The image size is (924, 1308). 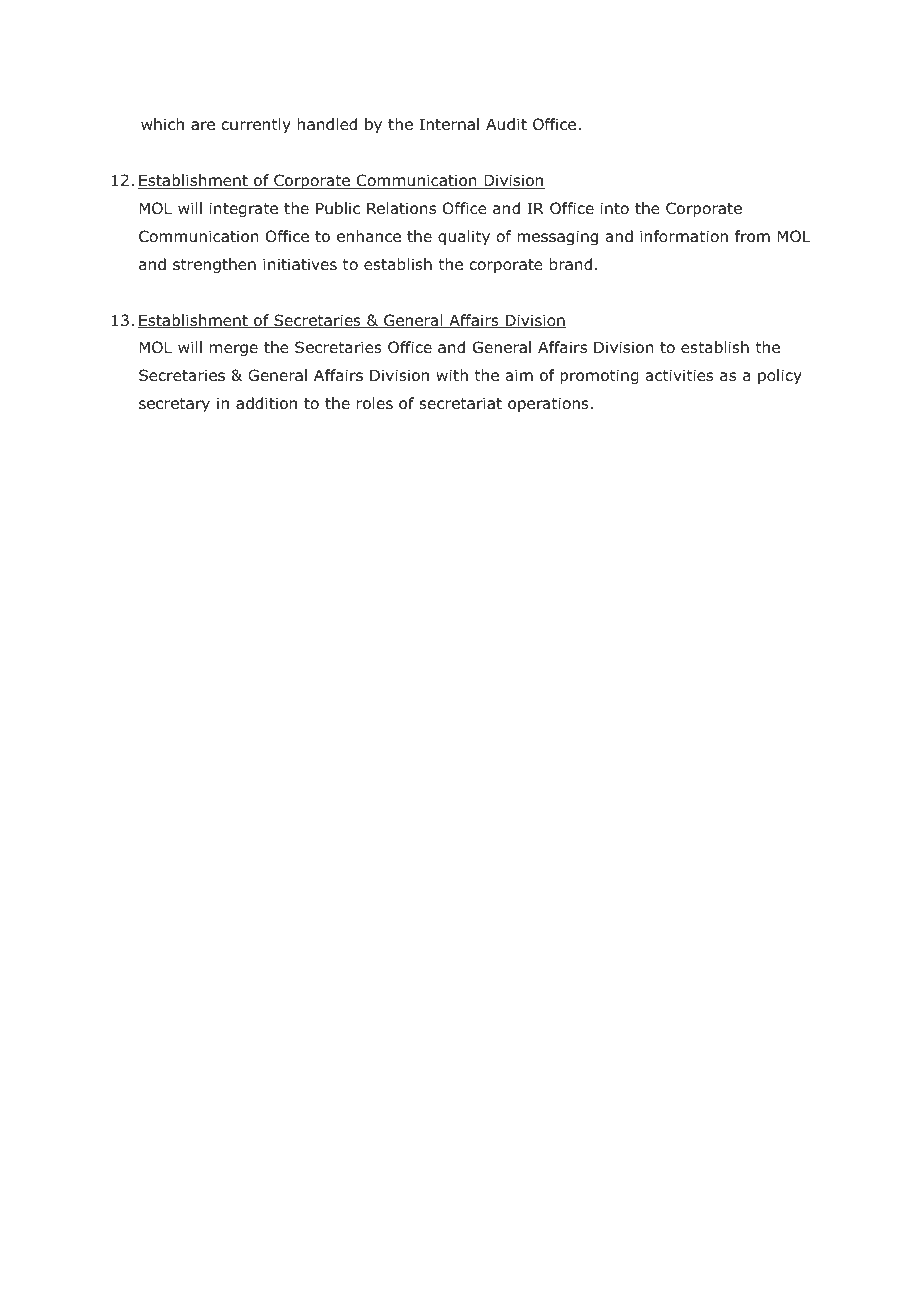 What do you see at coordinates (506, 124) in the screenshot?
I see `Audit` at bounding box center [506, 124].
